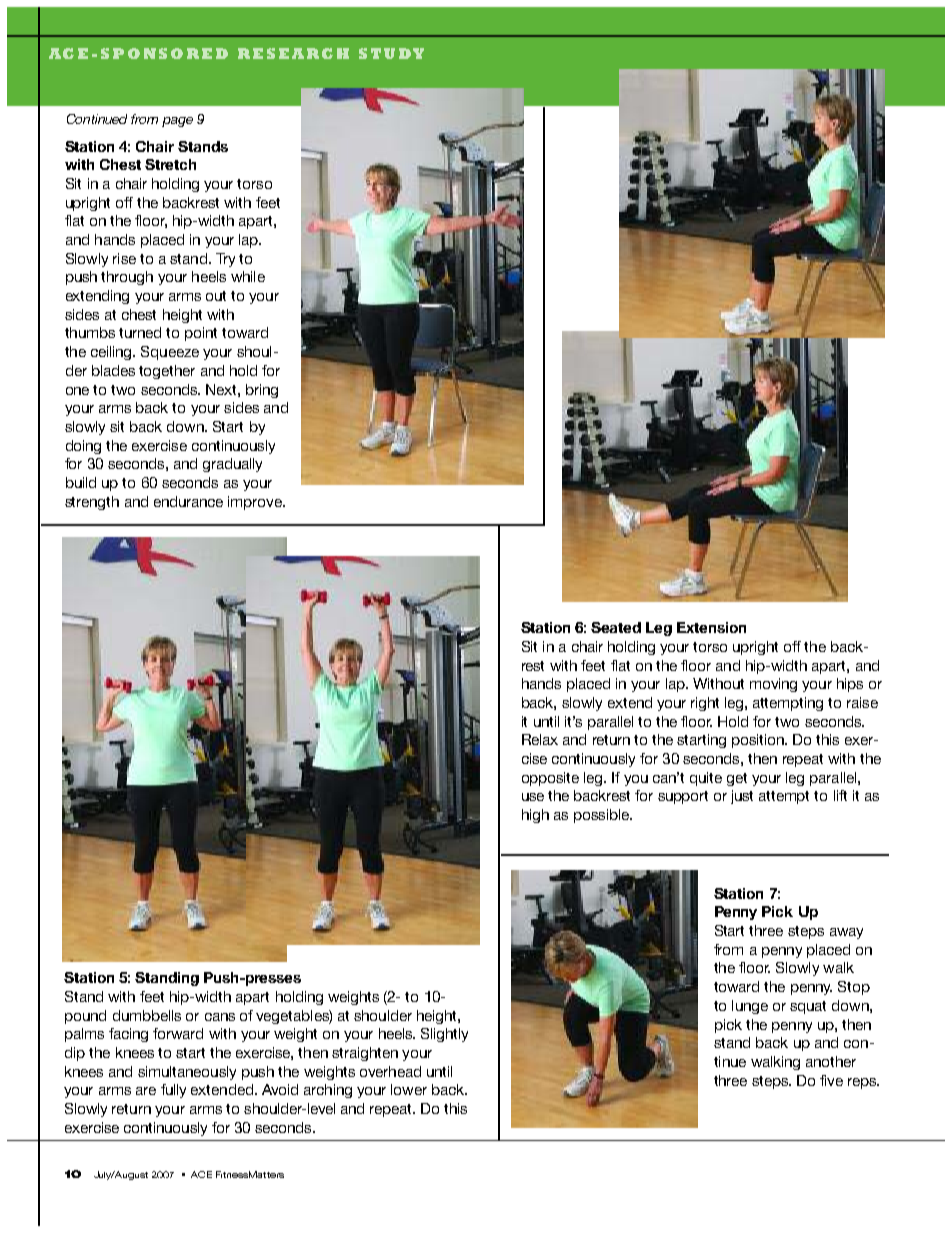 Image resolution: width=952 pixels, height=1233 pixels. Describe the element at coordinates (248, 276) in the screenshot. I see `while` at that location.
